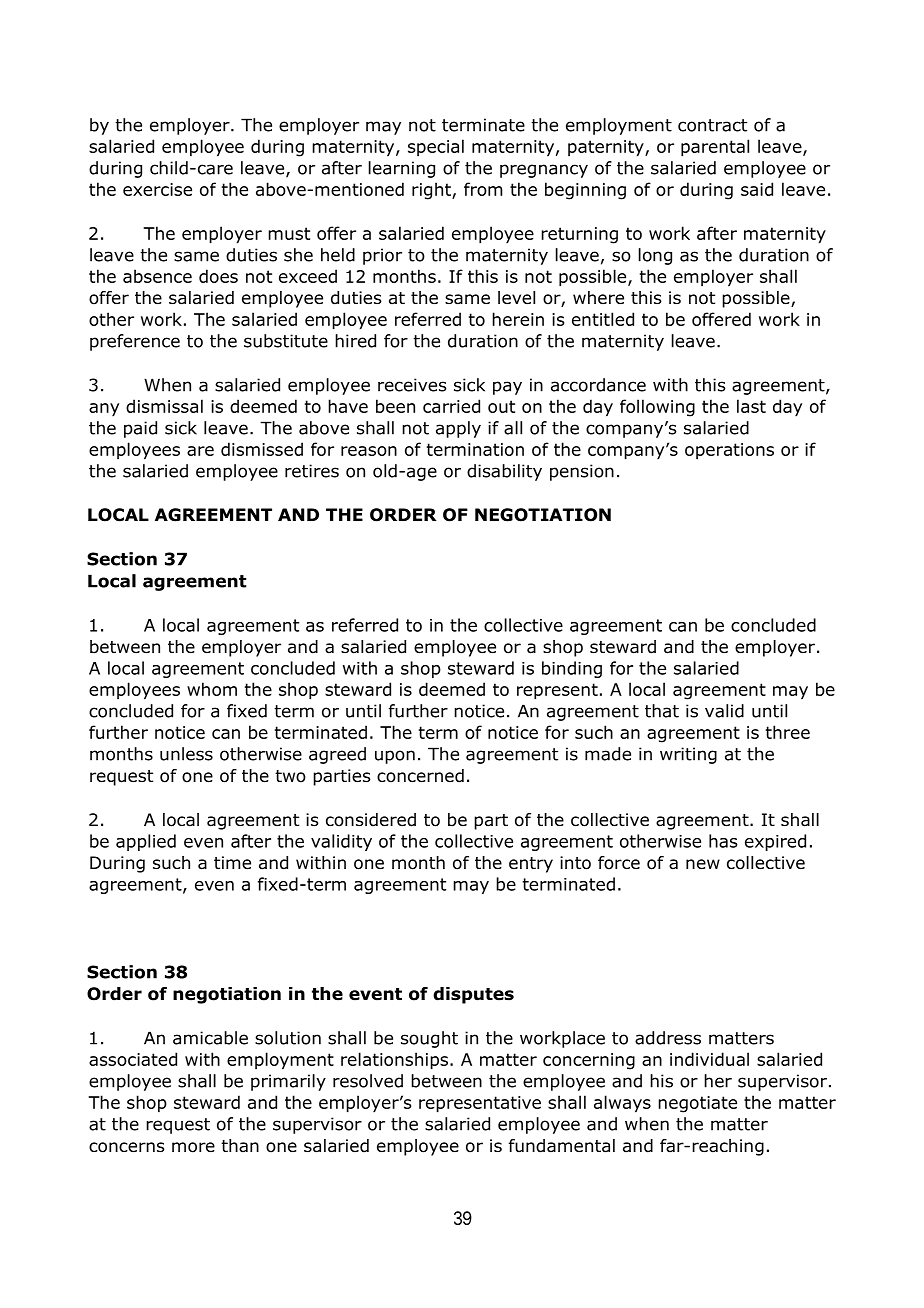 The height and width of the screenshot is (1308, 924). Describe the element at coordinates (572, 669) in the screenshot. I see `binding` at that location.
